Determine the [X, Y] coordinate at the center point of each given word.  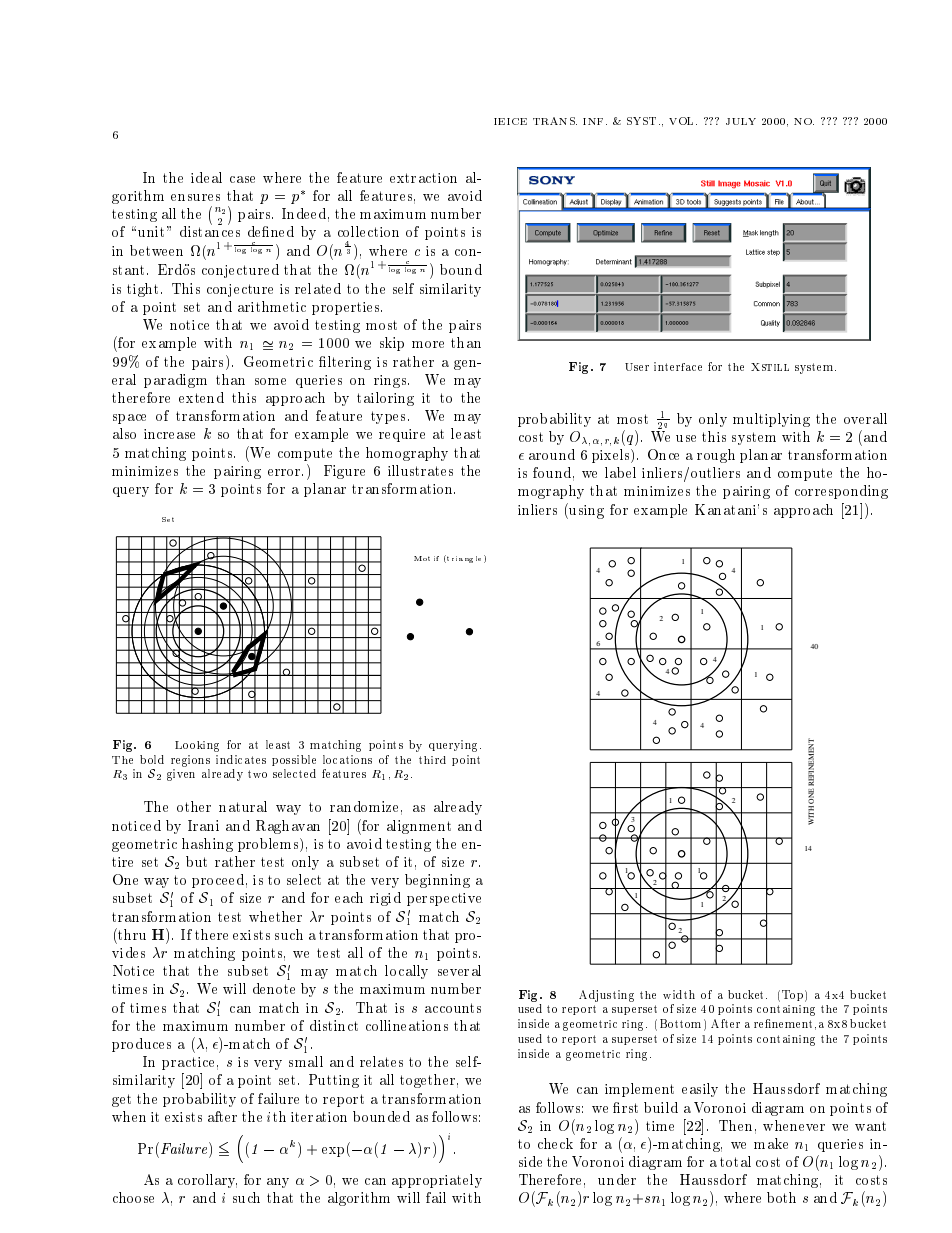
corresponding [841, 492]
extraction [423, 178]
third [432, 760]
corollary [207, 1181]
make [771, 1143]
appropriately [437, 1181]
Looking [197, 746]
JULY [741, 121]
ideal [206, 177]
